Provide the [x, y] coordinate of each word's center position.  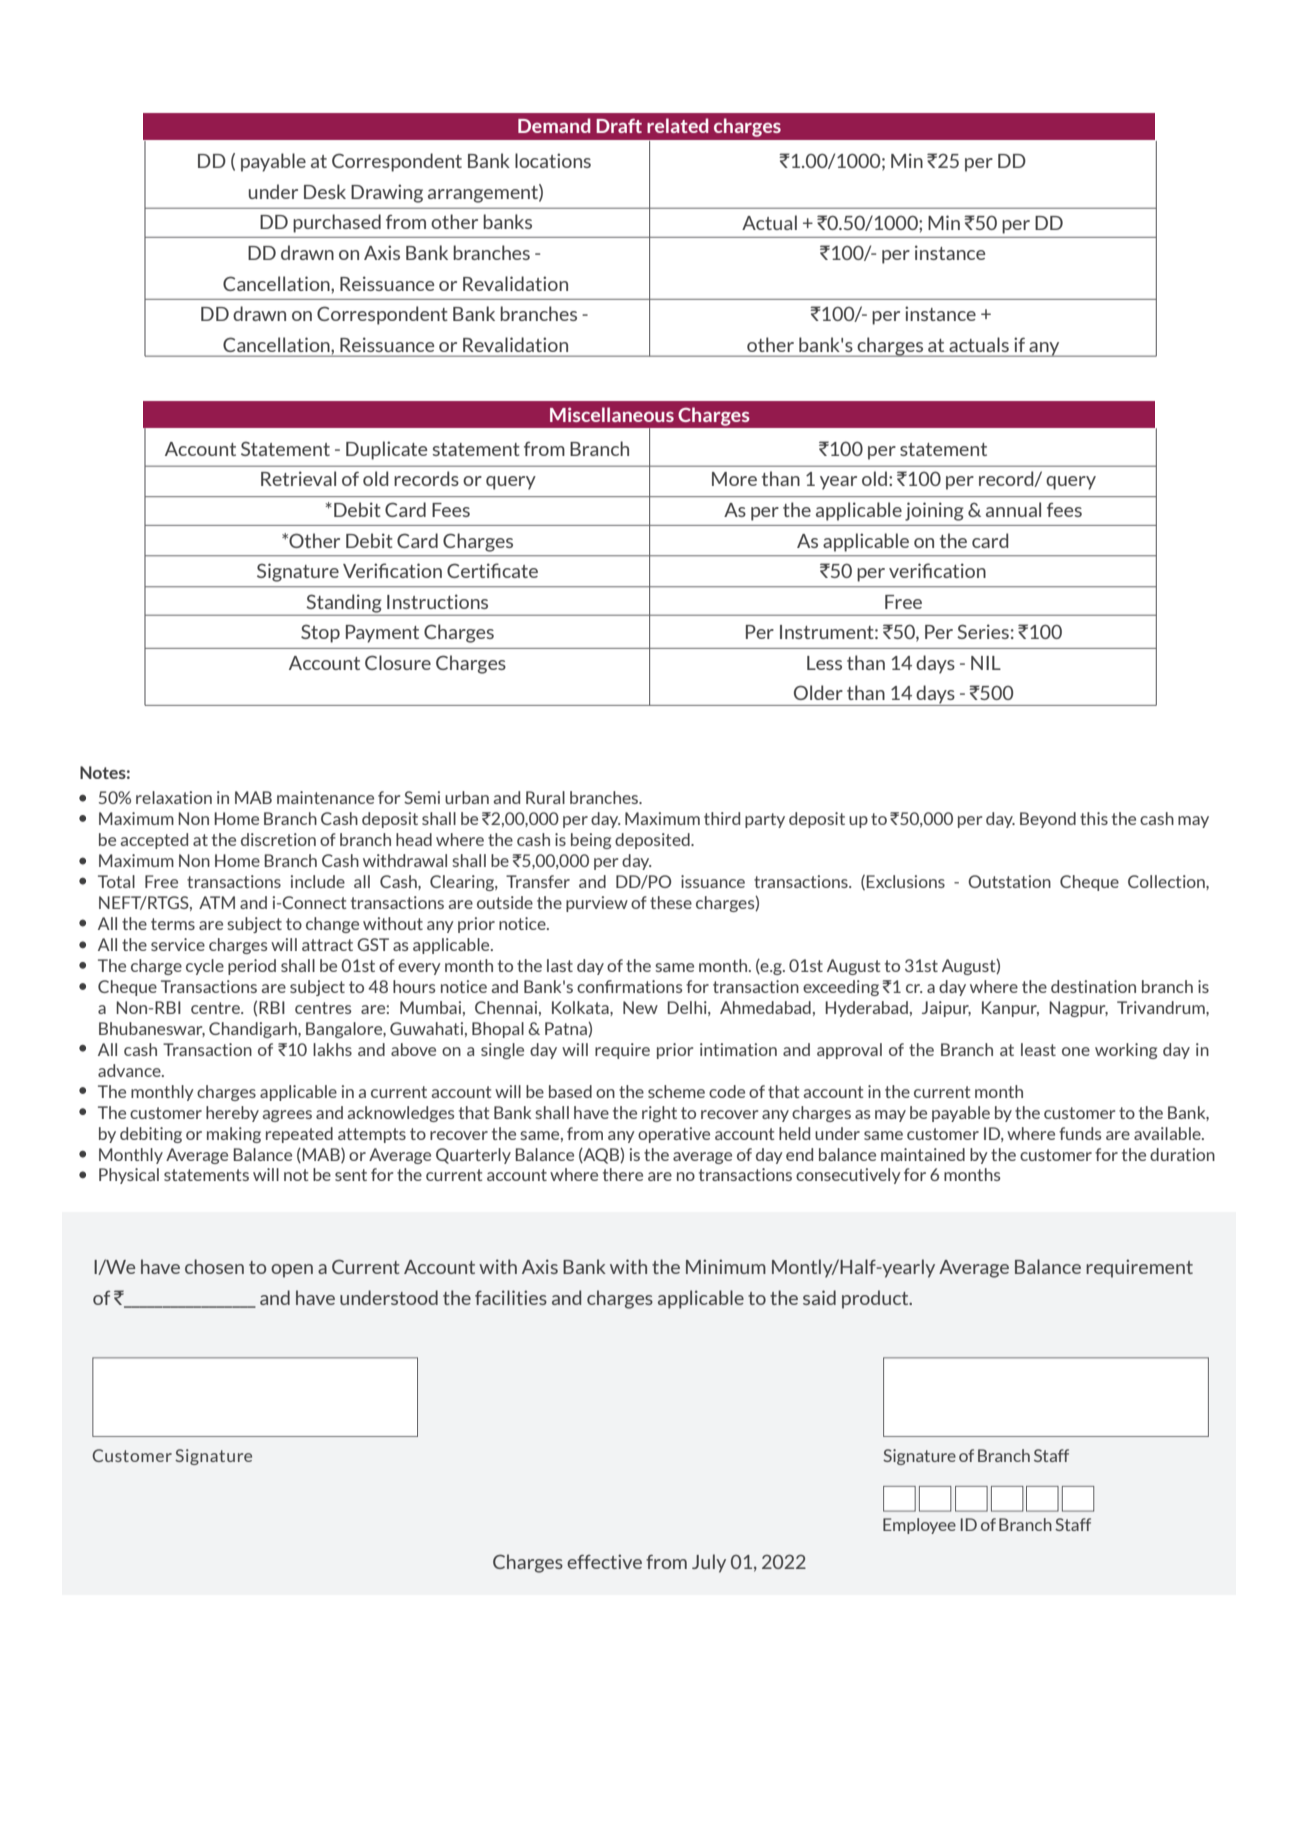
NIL [986, 663]
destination [1093, 986]
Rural [545, 797]
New [640, 1007]
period [252, 967]
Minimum [726, 1266]
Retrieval [298, 478]
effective [604, 1561]
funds [1080, 1133]
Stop [320, 633]
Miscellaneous [612, 414]
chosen [214, 1266]
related [678, 125]
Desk [325, 191]
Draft [619, 125]
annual [1013, 509]
